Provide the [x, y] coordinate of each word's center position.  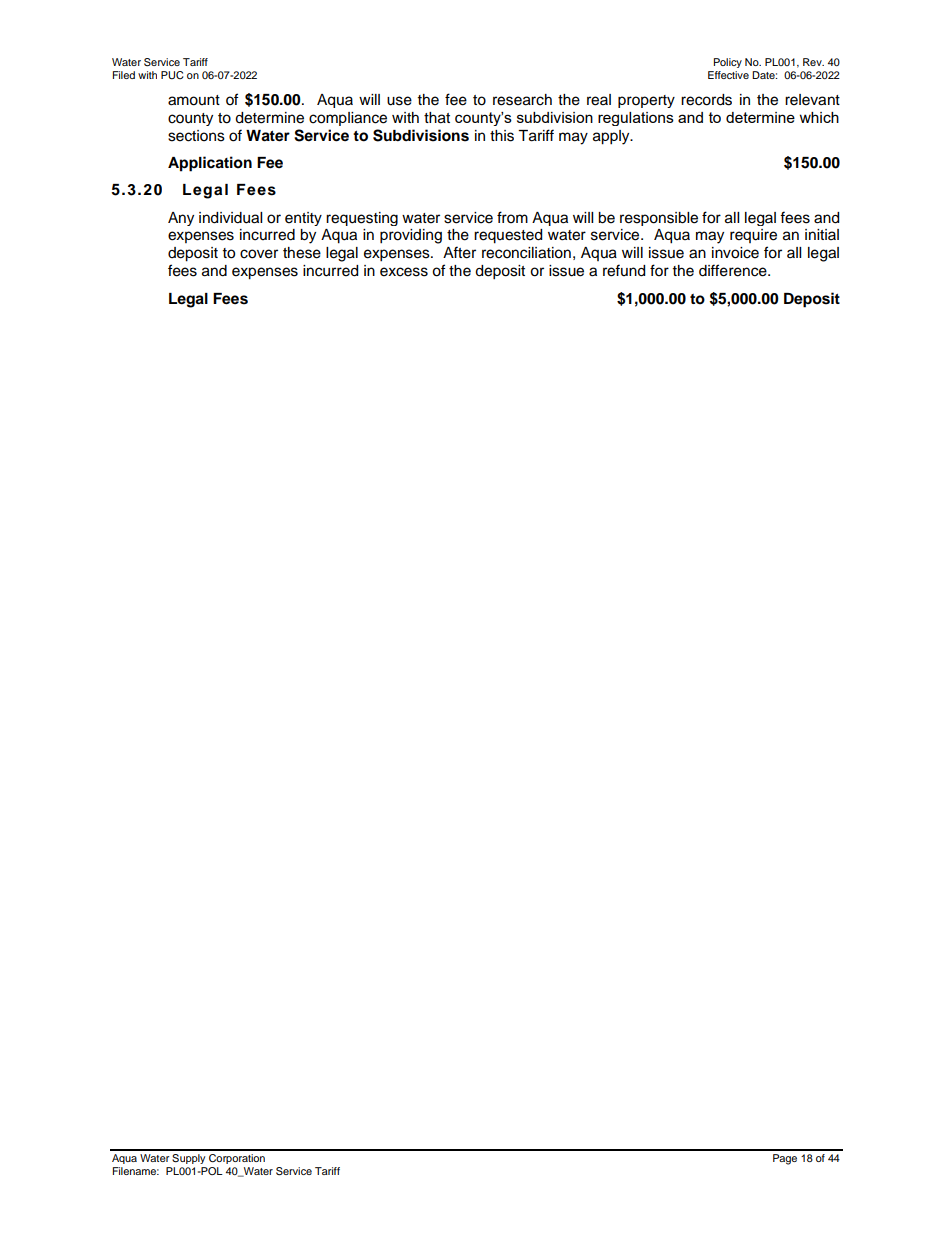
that [437, 118]
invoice [735, 253]
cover [259, 254]
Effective [728, 75]
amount [194, 100]
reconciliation [526, 253]
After [459, 252]
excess [404, 272]
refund [624, 270]
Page [785, 1159]
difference [734, 270]
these [302, 253]
